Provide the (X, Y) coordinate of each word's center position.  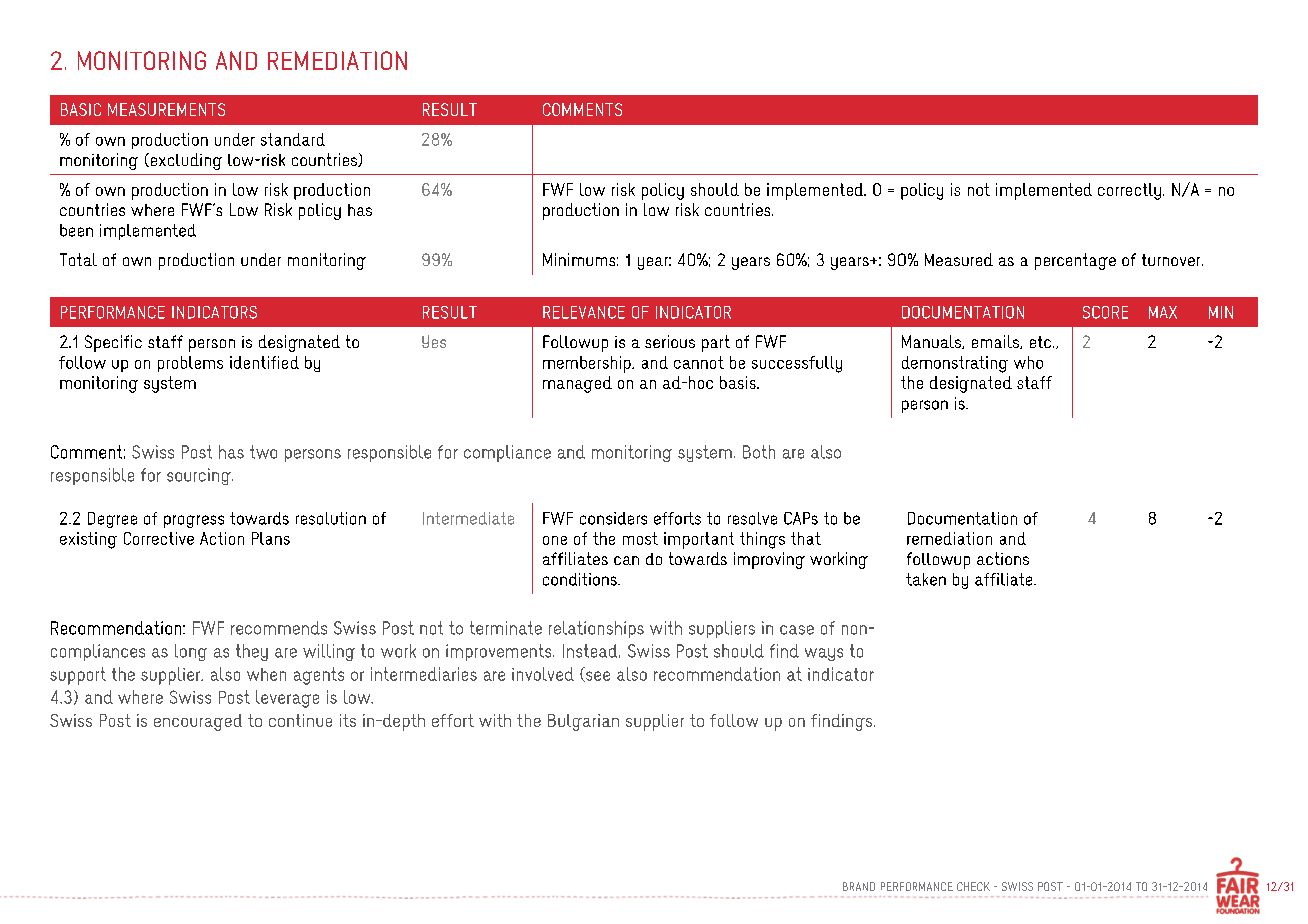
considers (613, 518)
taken (926, 579)
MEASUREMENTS (166, 109)
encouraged (198, 722)
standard (293, 139)
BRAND (859, 886)
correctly (1129, 191)
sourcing (200, 476)
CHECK (973, 886)
